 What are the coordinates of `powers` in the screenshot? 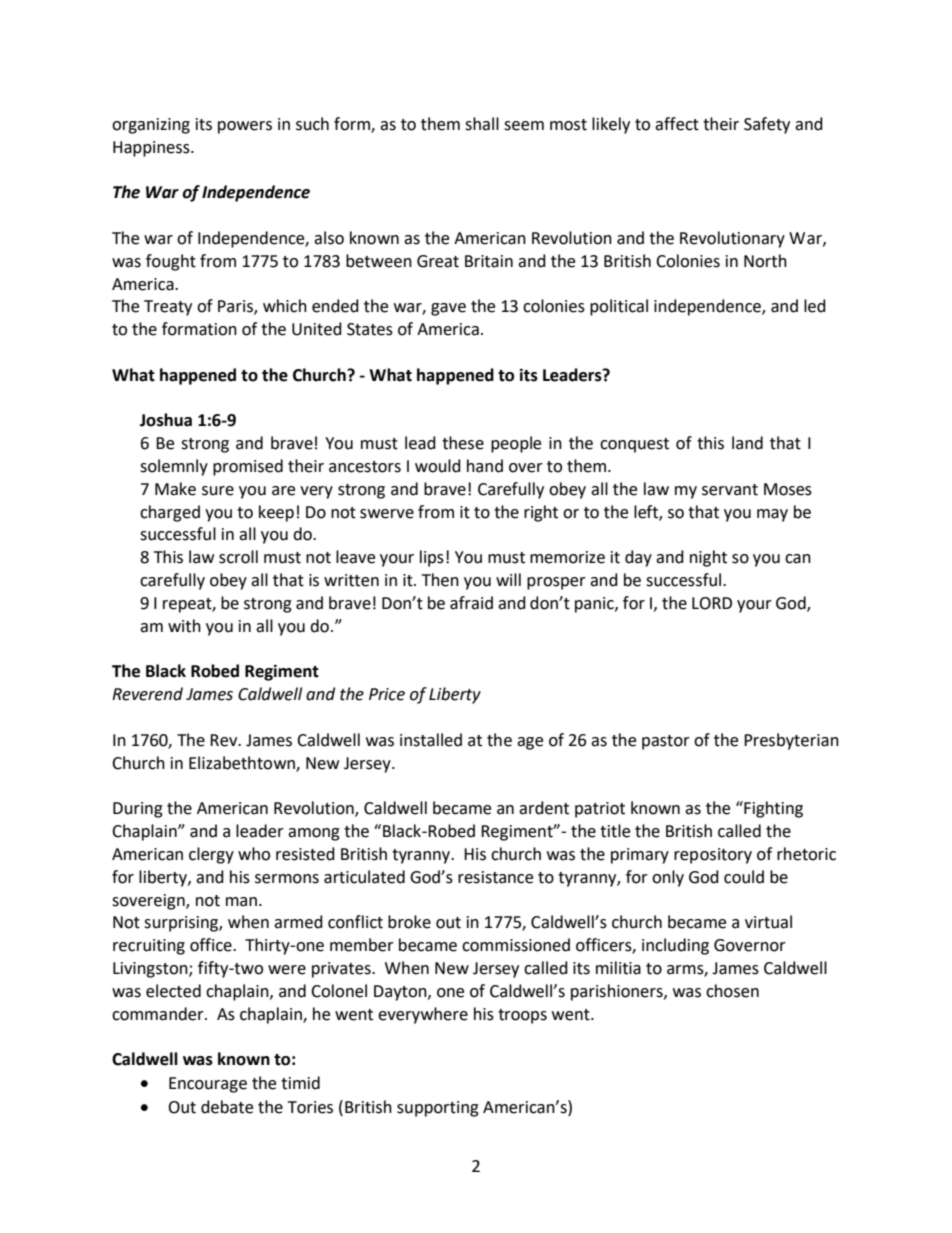 It's located at (245, 127).
